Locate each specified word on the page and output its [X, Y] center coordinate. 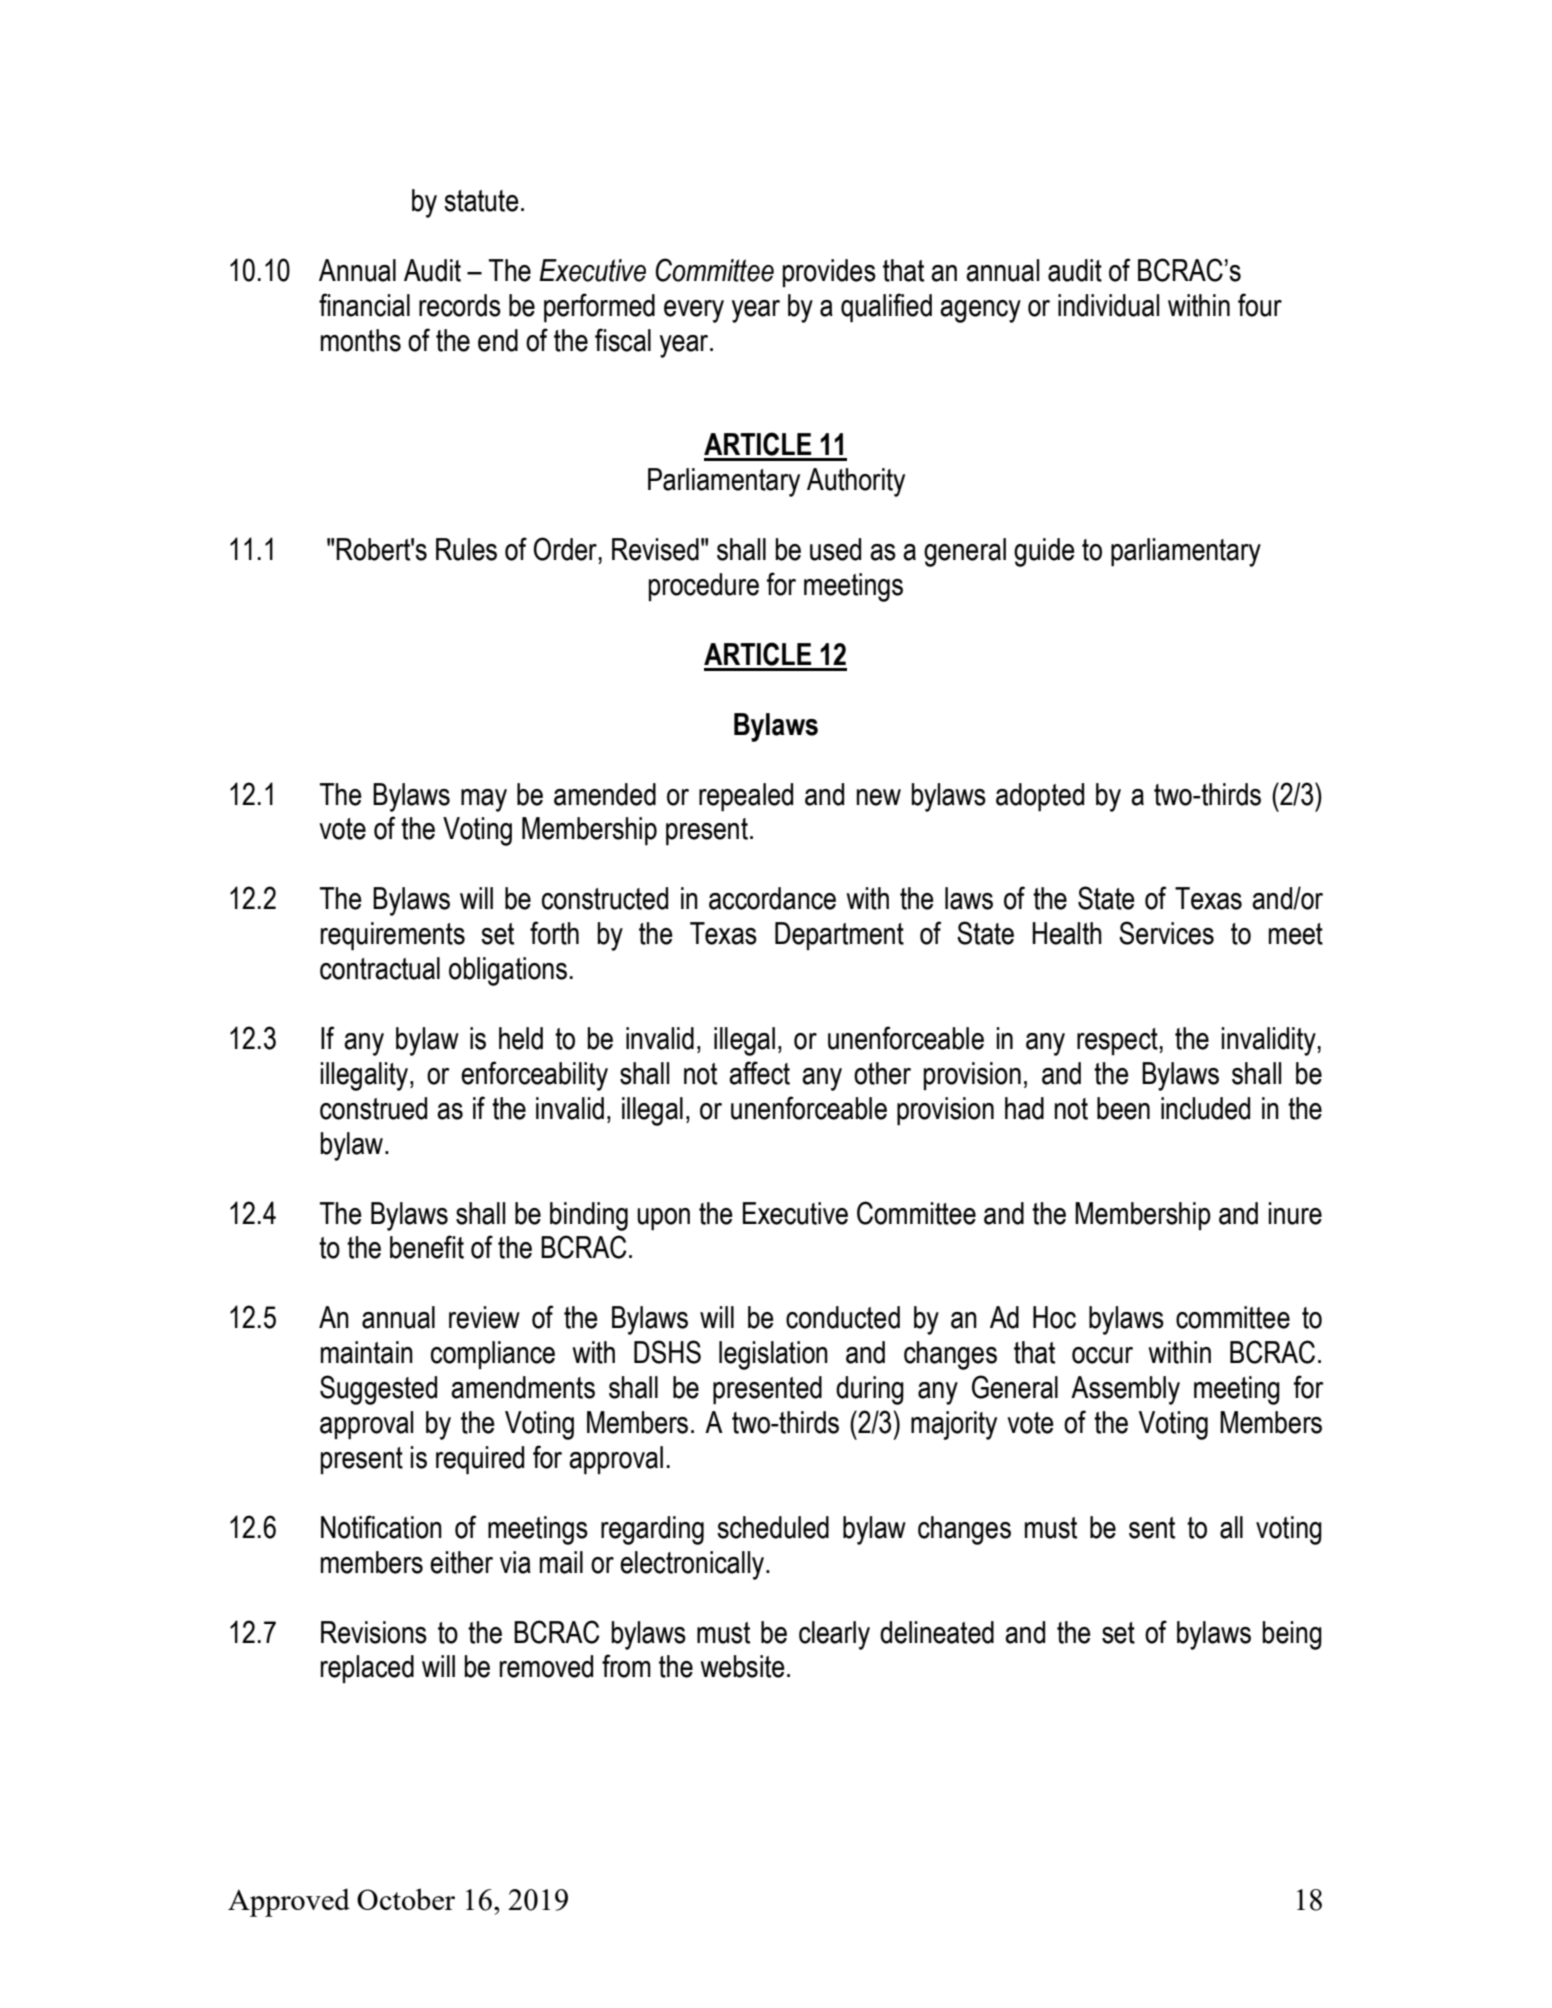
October [406, 1899]
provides [829, 273]
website [742, 1666]
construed [373, 1108]
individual [1108, 305]
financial [364, 305]
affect [759, 1073]
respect [1118, 1041]
